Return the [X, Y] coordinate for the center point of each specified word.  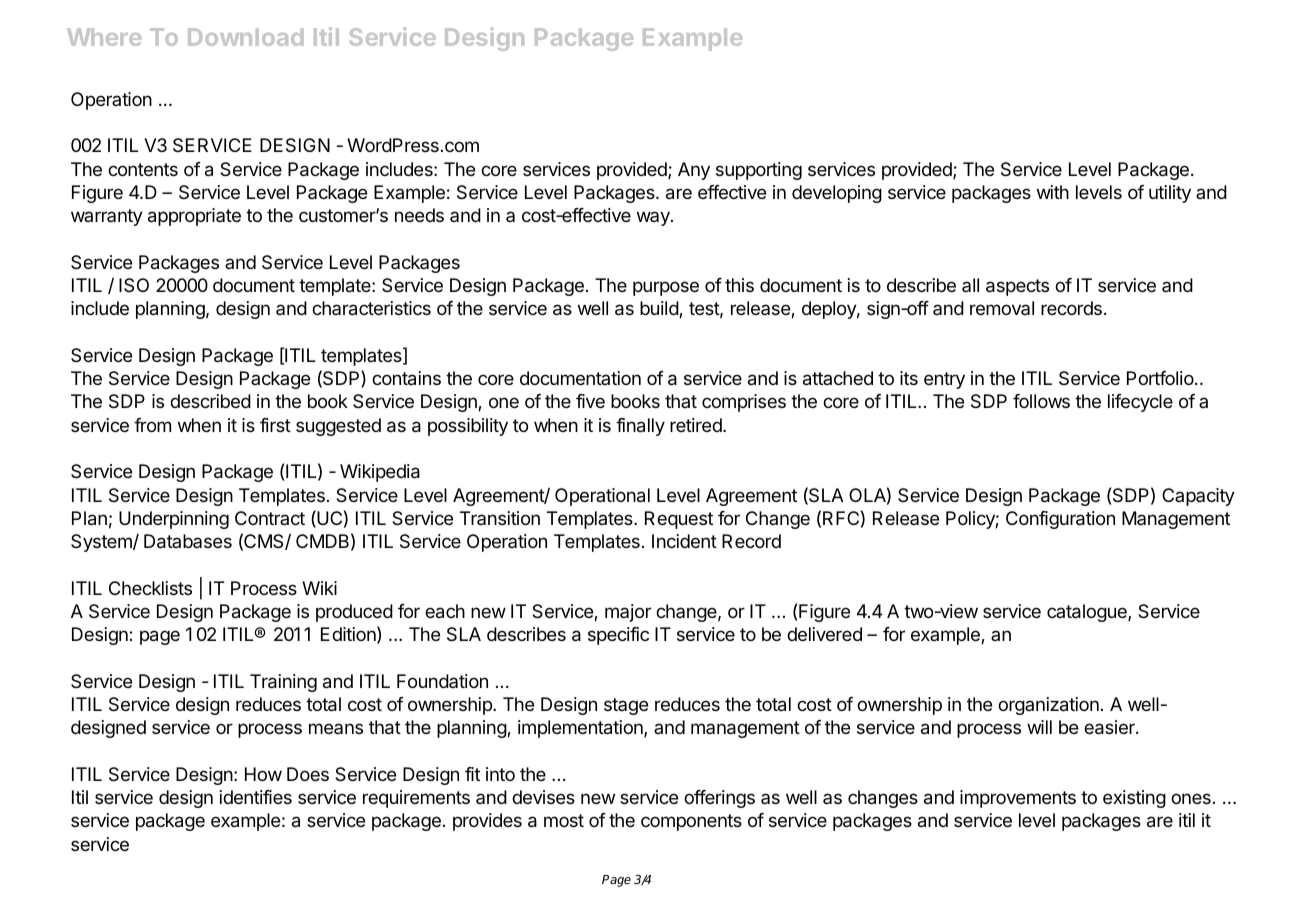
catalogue [1088, 613]
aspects [1017, 287]
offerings [719, 799]
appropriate [194, 217]
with [1053, 192]
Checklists [150, 588]
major [628, 613]
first [275, 425]
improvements [1018, 799]
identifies [256, 797]
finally [640, 427]
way [654, 218]
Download [245, 37]
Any [694, 171]
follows [1041, 401]
